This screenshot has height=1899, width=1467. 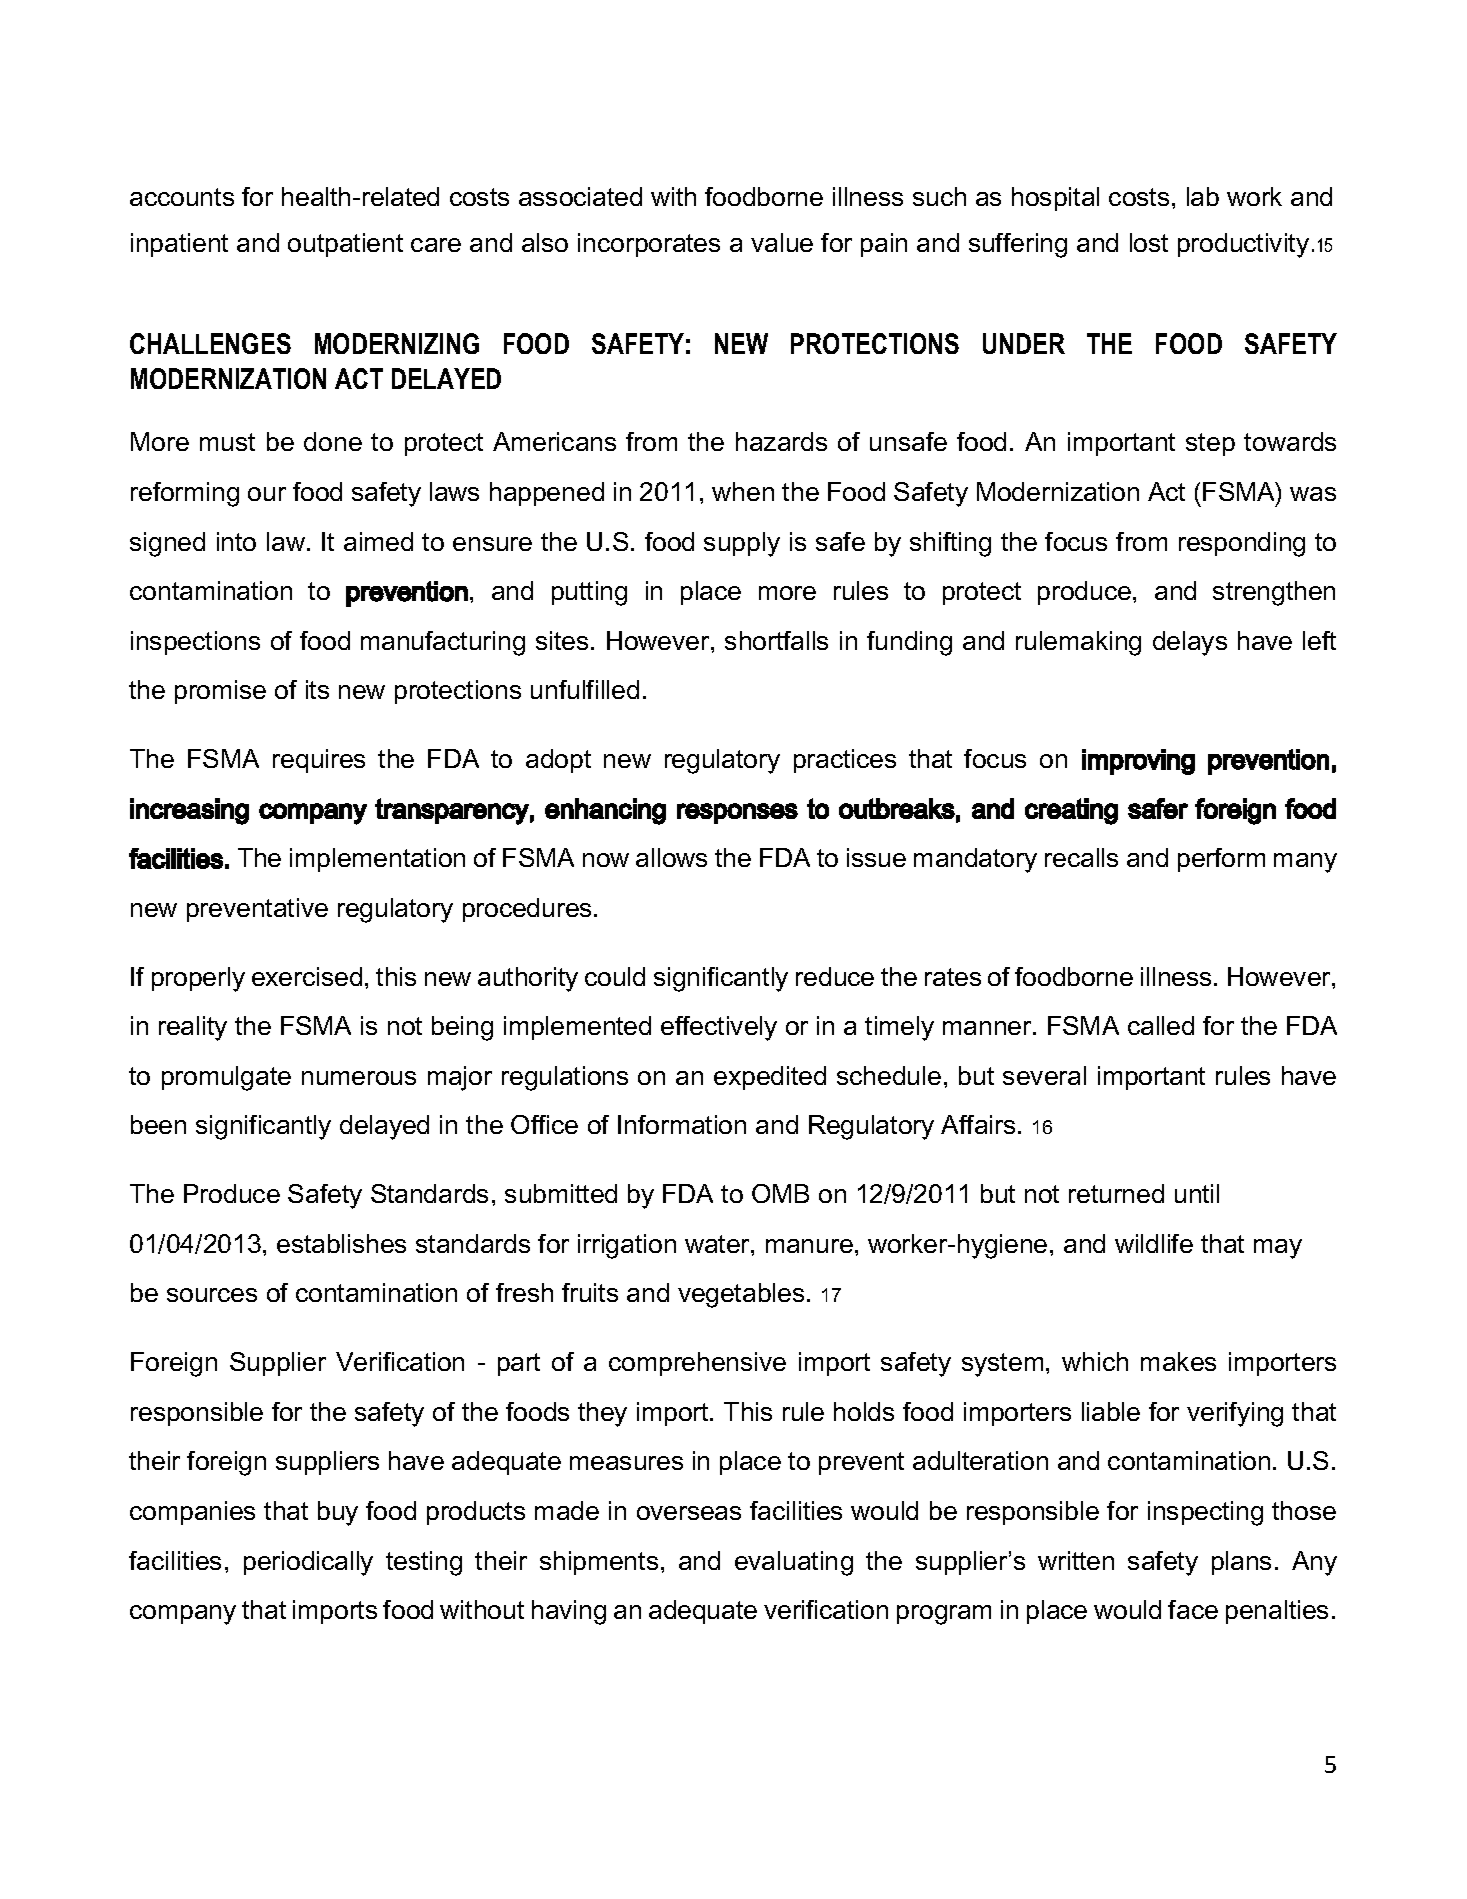 I want to click on delays, so click(x=1190, y=643).
